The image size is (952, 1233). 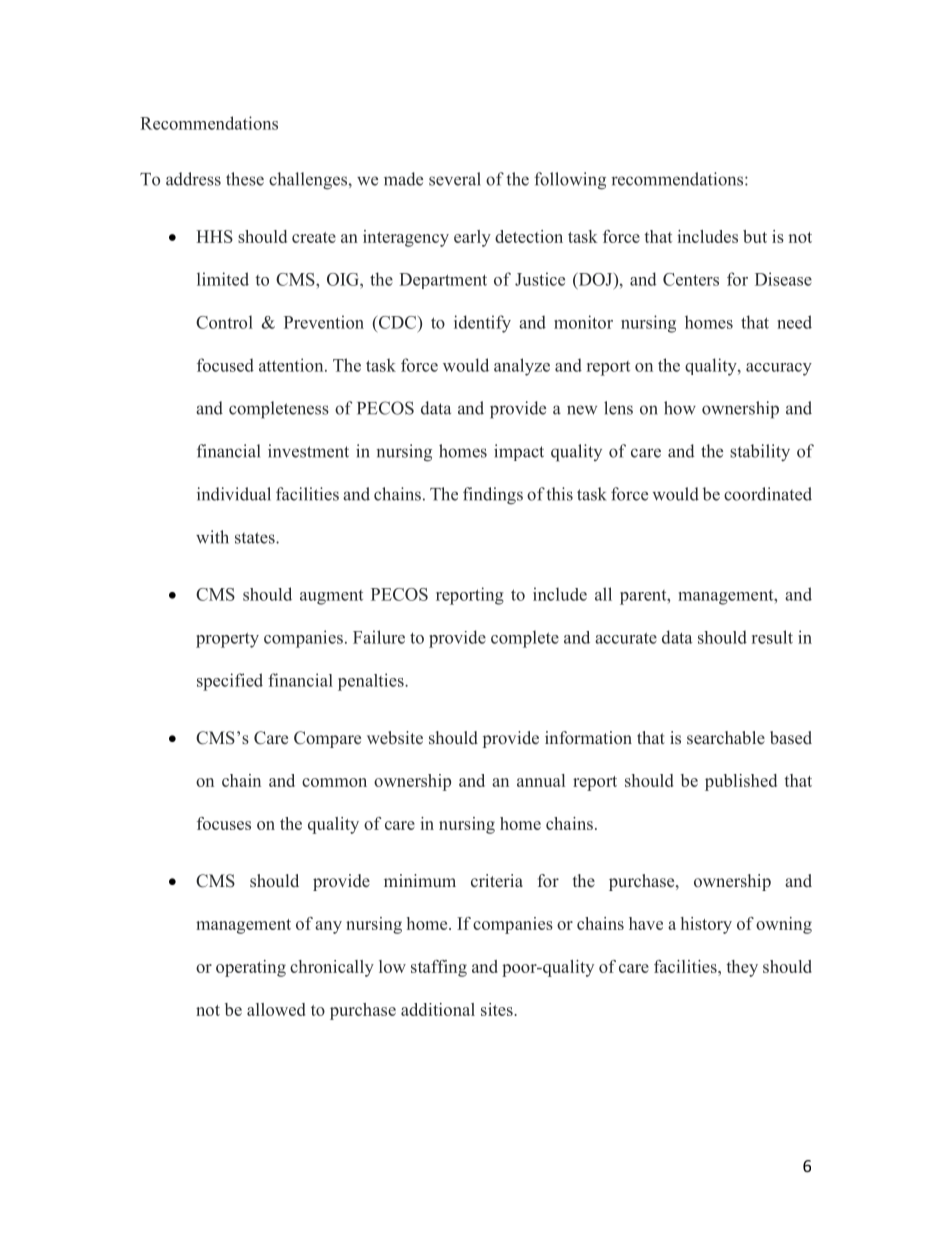 I want to click on annual, so click(x=541, y=780).
